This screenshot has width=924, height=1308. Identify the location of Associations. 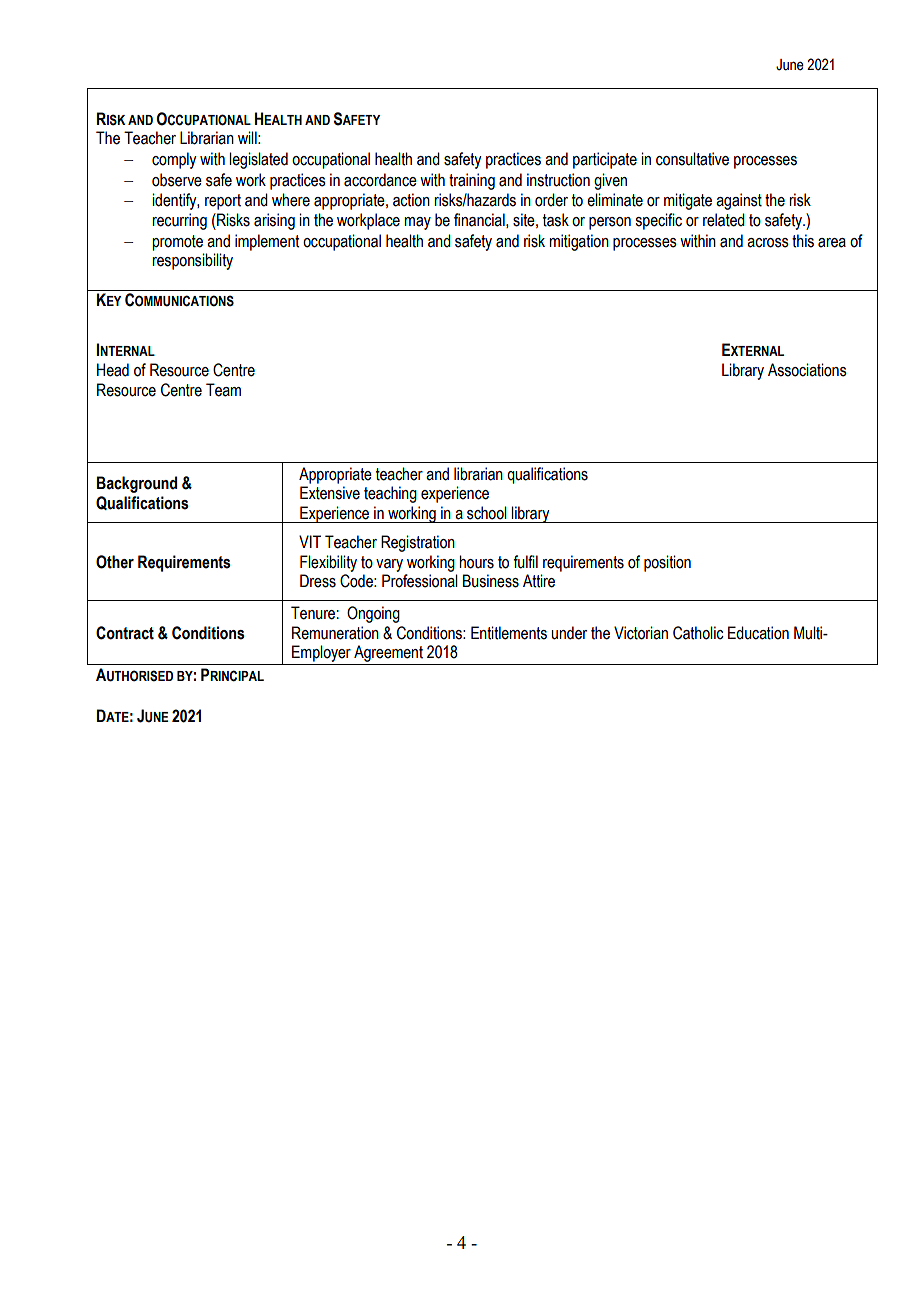
(807, 370).
